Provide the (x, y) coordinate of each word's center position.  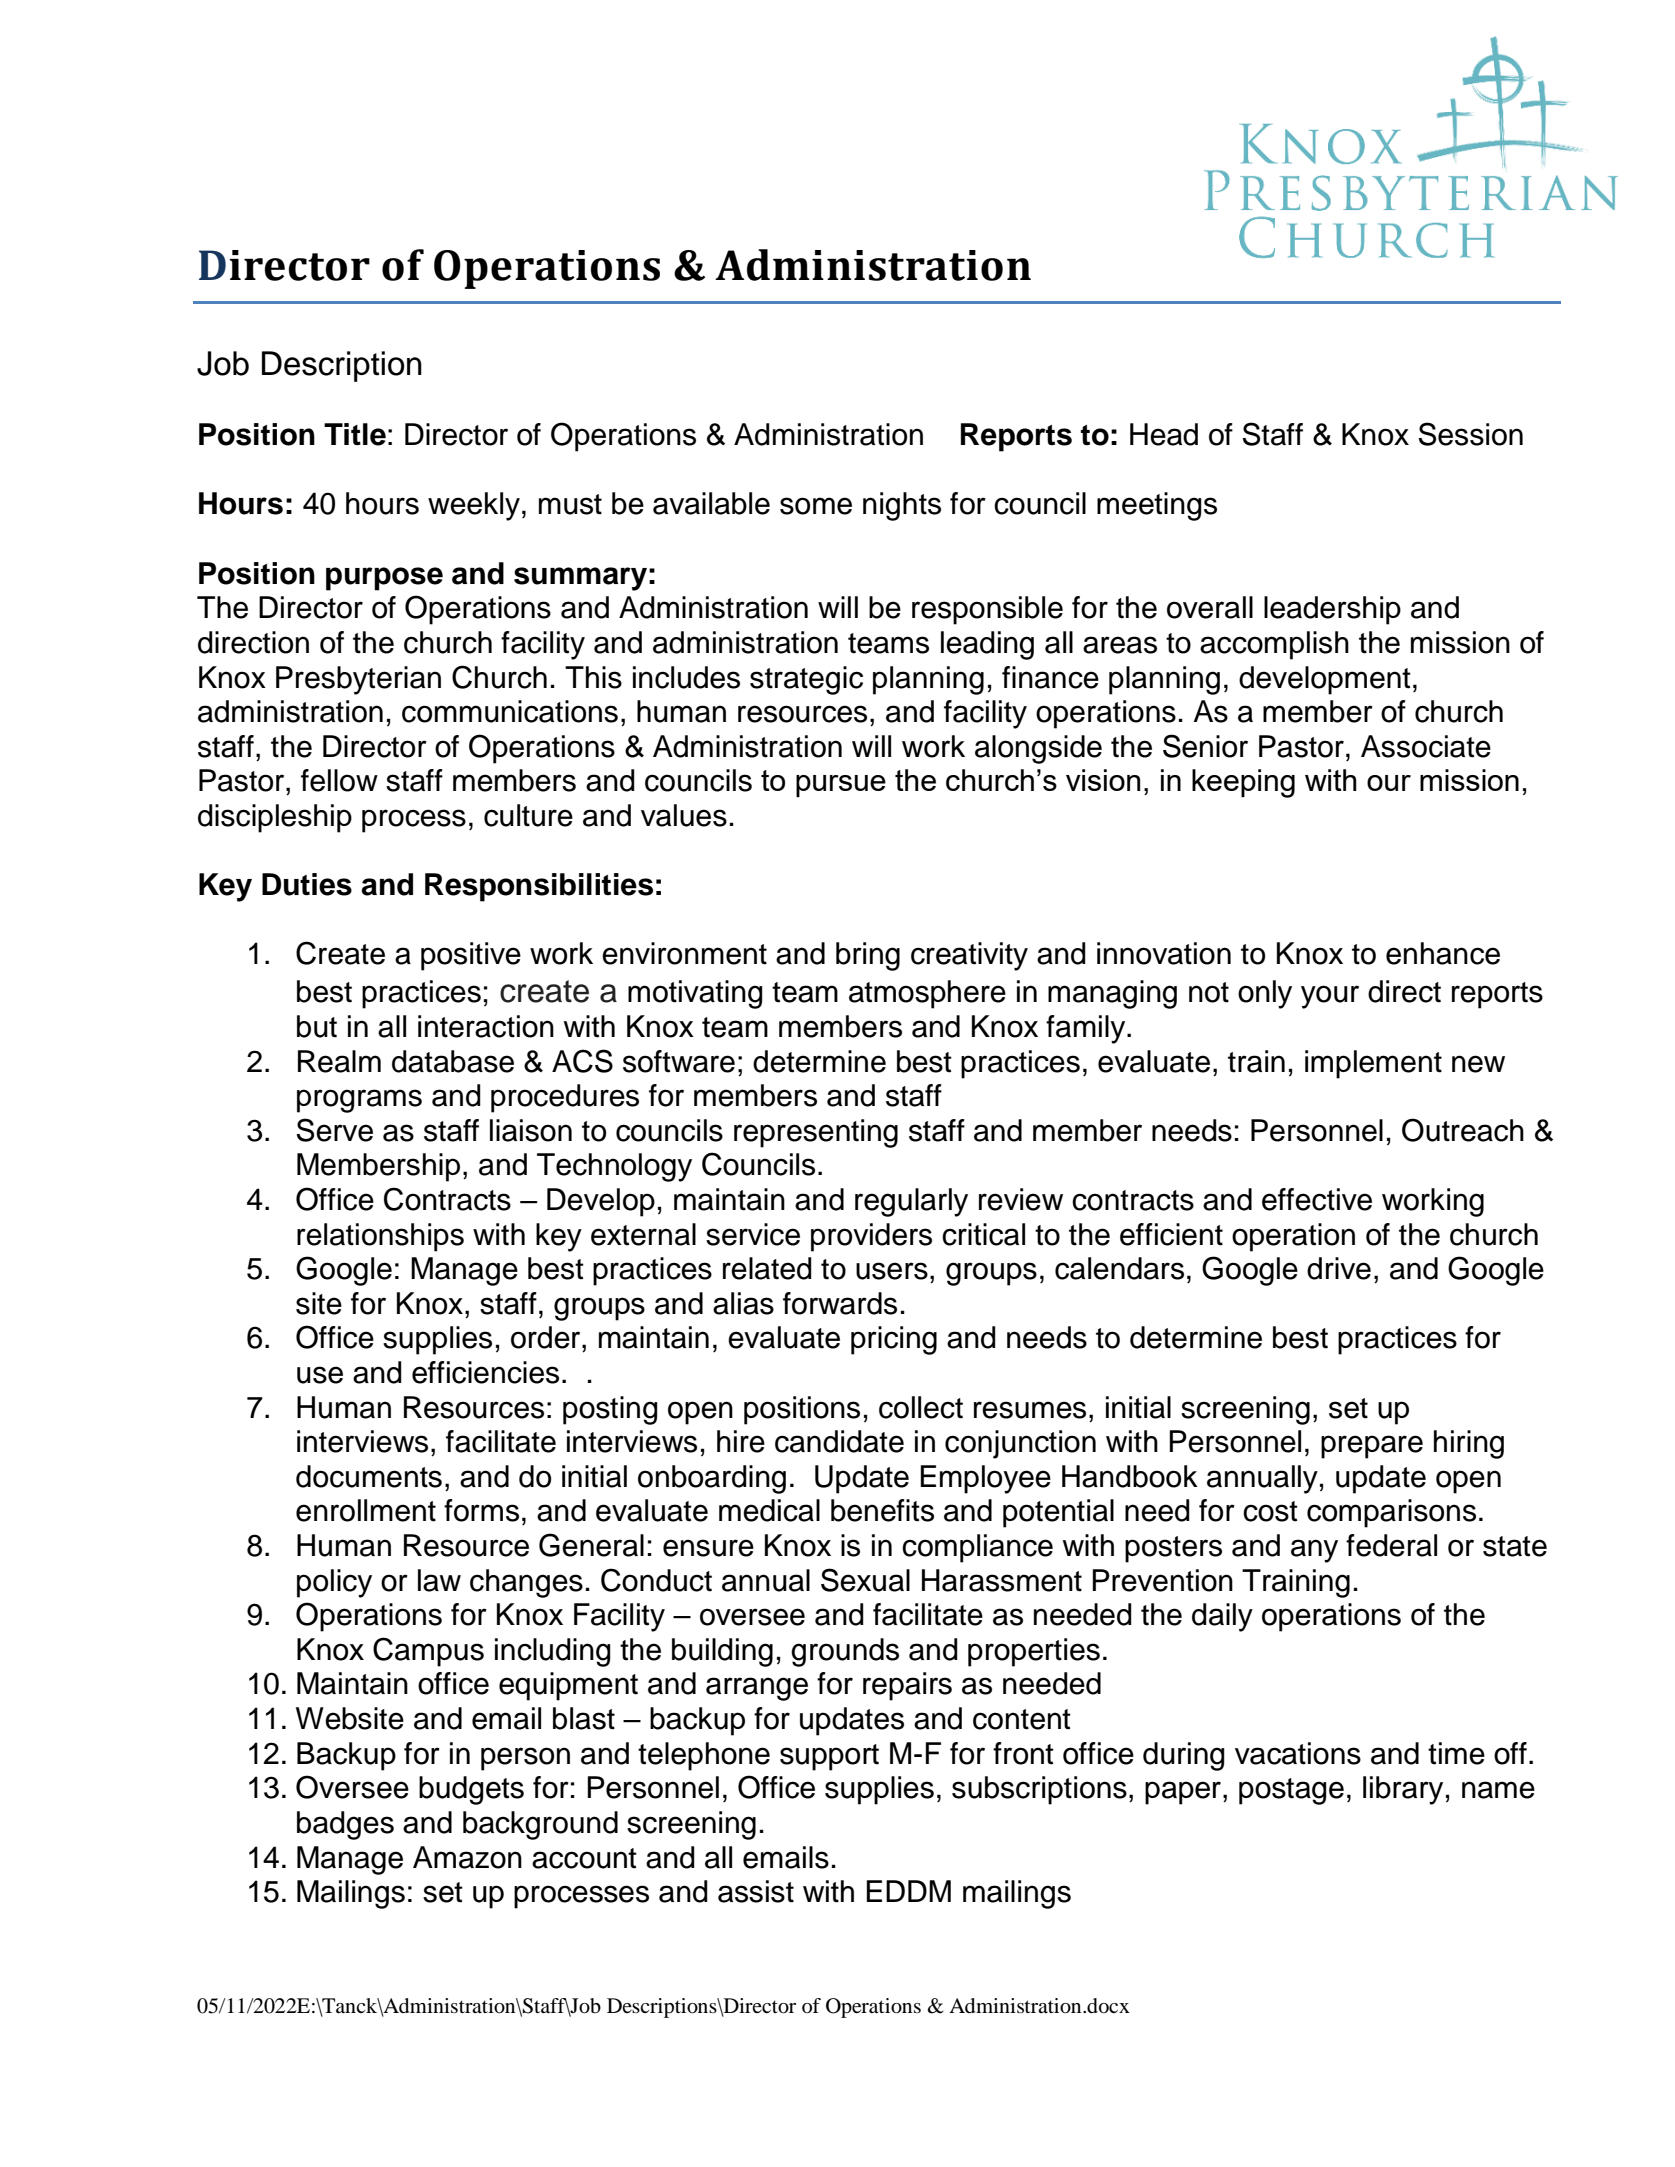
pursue (841, 786)
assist (756, 1891)
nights (902, 506)
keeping (1243, 783)
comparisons (1391, 1513)
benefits (882, 1510)
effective (1317, 1199)
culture (528, 815)
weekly (474, 506)
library (1403, 1790)
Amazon (467, 1857)
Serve (334, 1130)
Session (1470, 434)
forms (481, 1510)
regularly (911, 1202)
